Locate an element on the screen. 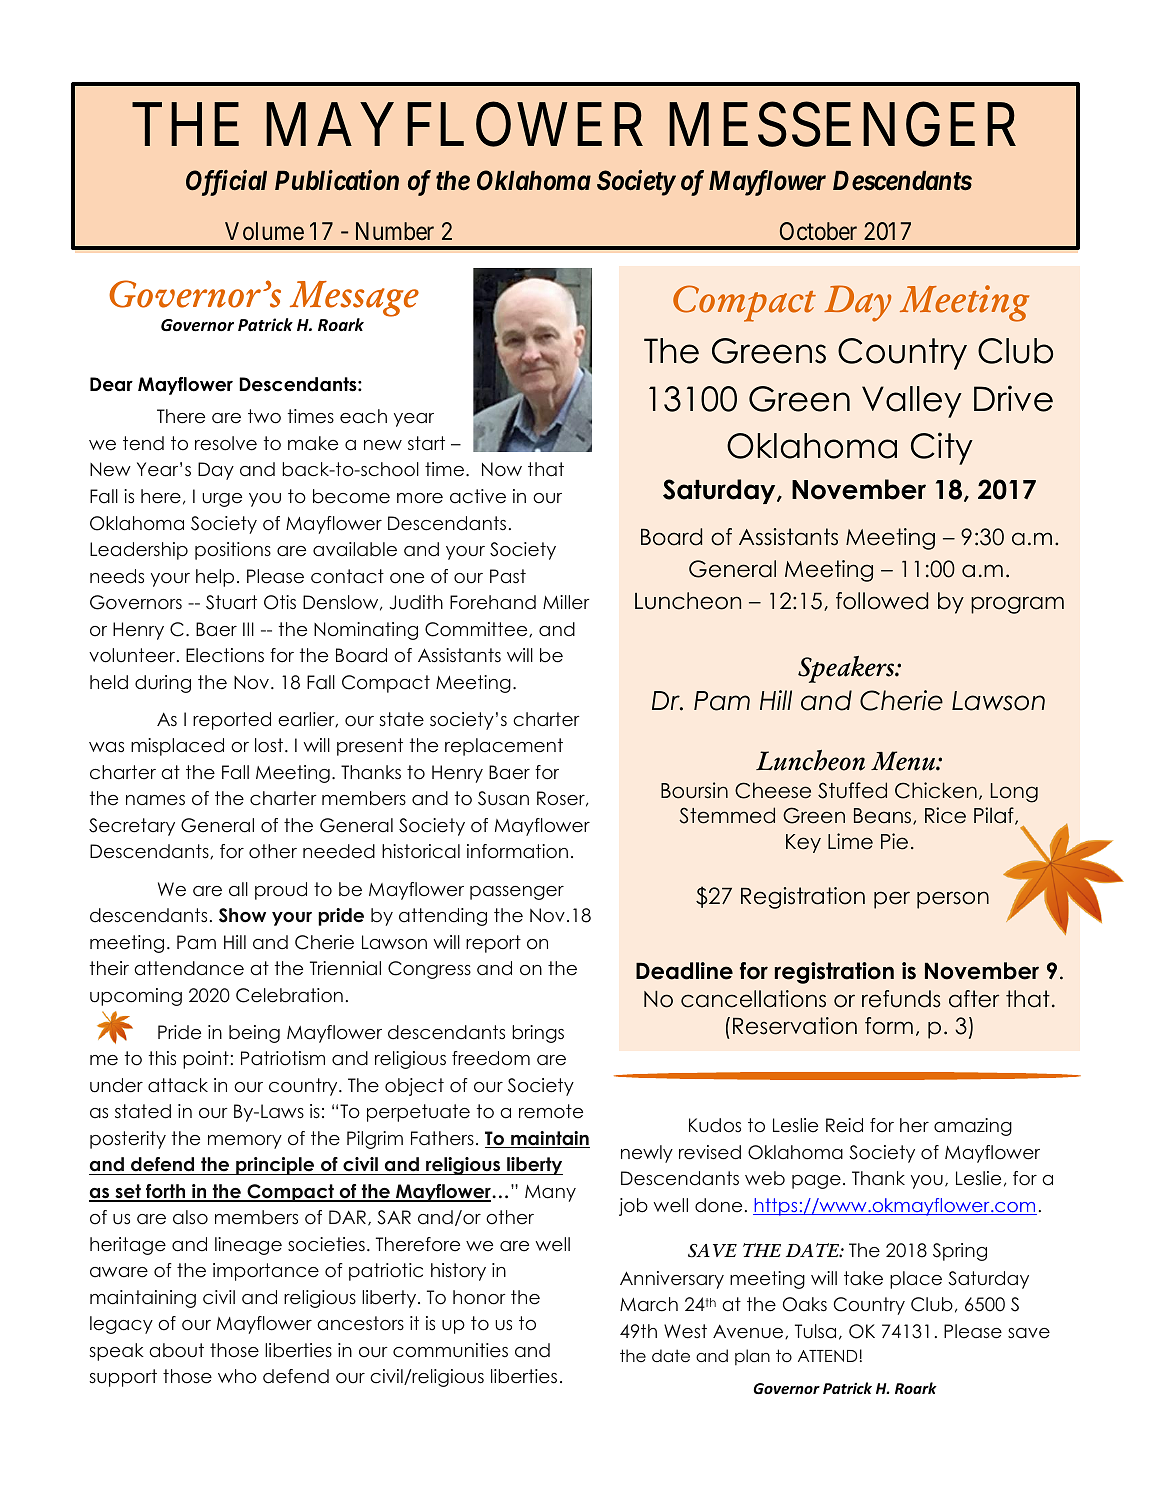  resolve is located at coordinates (226, 443).
